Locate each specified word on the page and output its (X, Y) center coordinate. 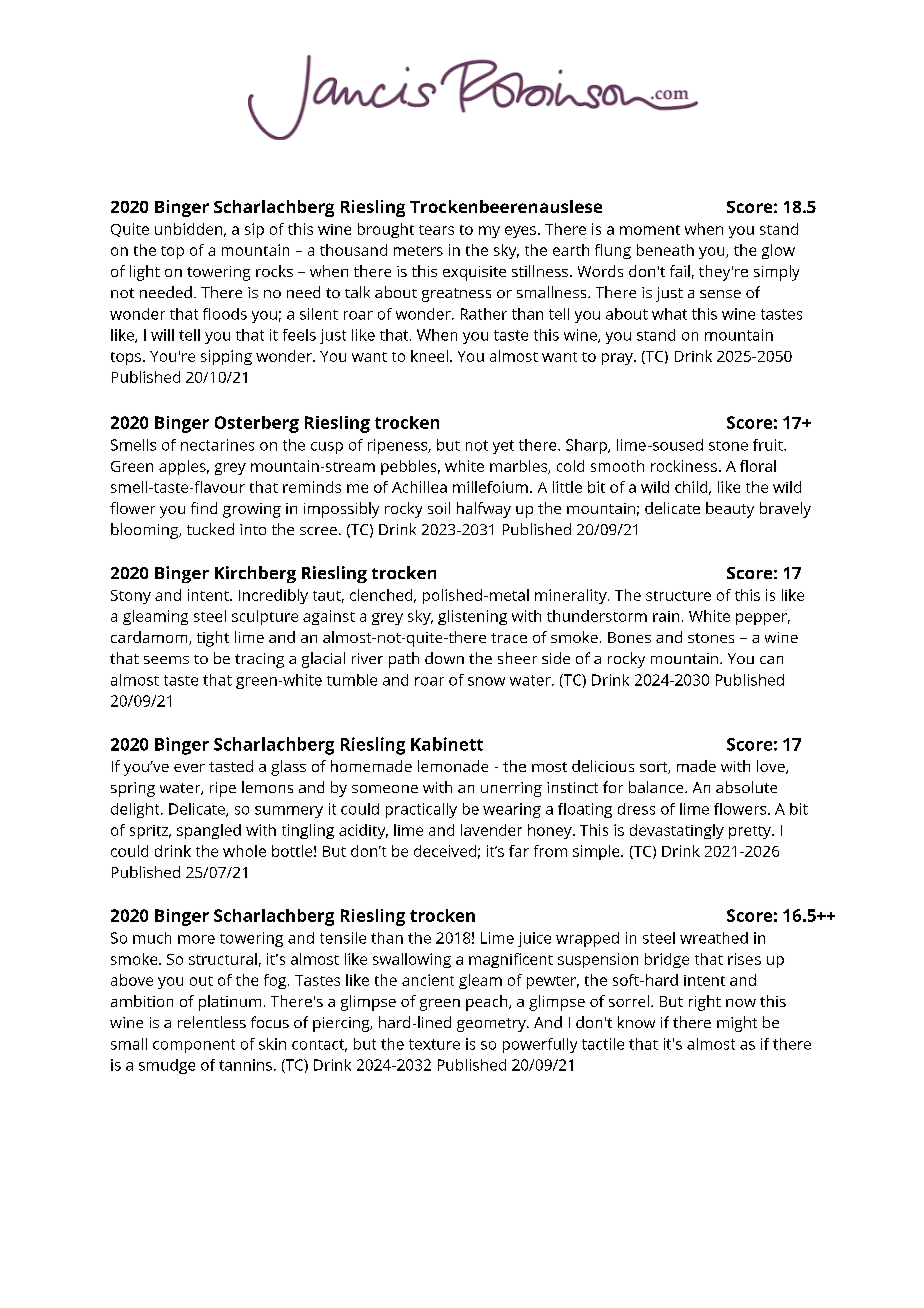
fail (680, 271)
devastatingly (677, 831)
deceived (445, 851)
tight (213, 639)
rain (666, 616)
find (204, 508)
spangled (209, 831)
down (444, 658)
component (194, 1046)
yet (503, 447)
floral (758, 466)
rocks (274, 271)
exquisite (474, 273)
